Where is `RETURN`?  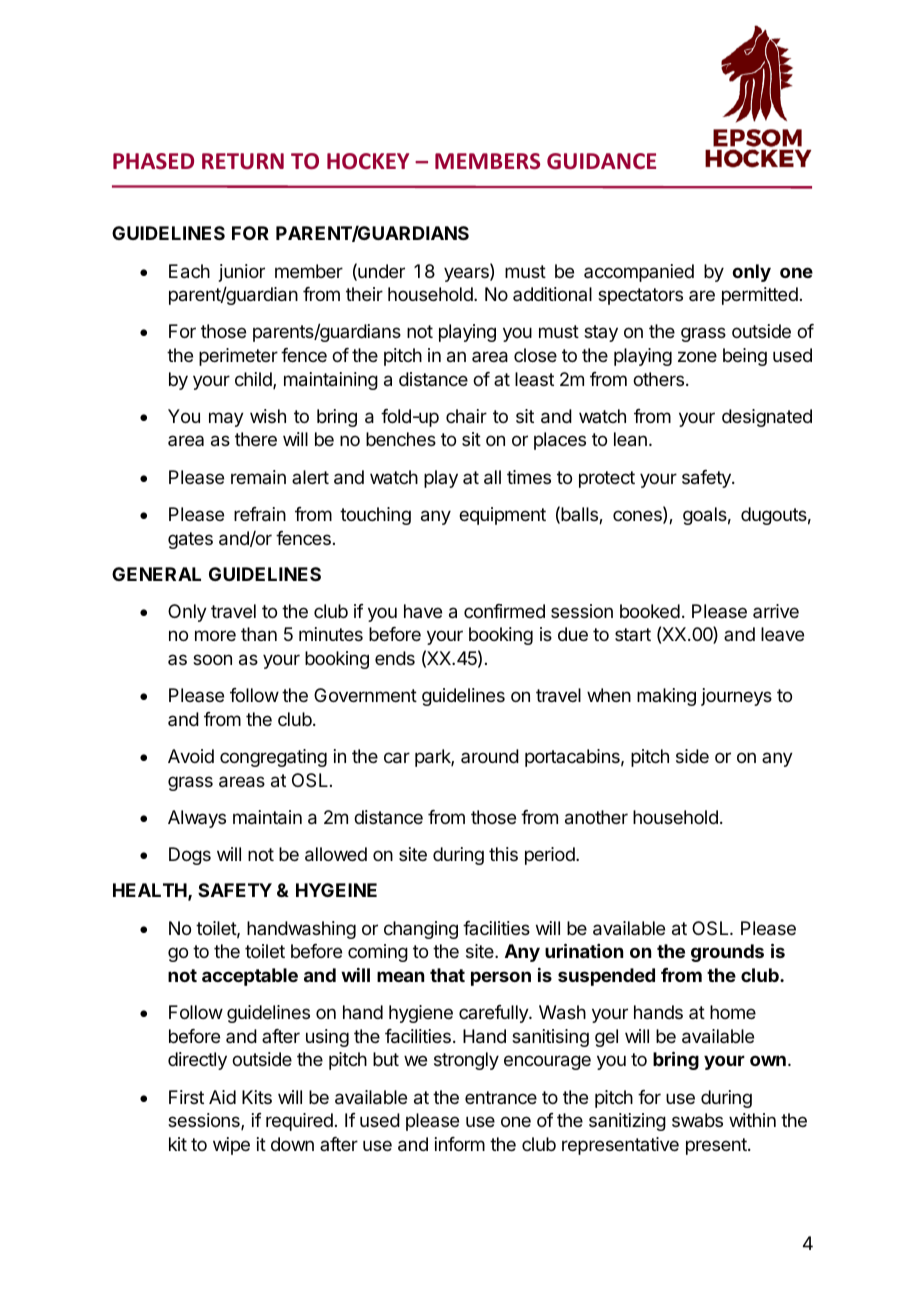 RETURN is located at coordinates (243, 161).
